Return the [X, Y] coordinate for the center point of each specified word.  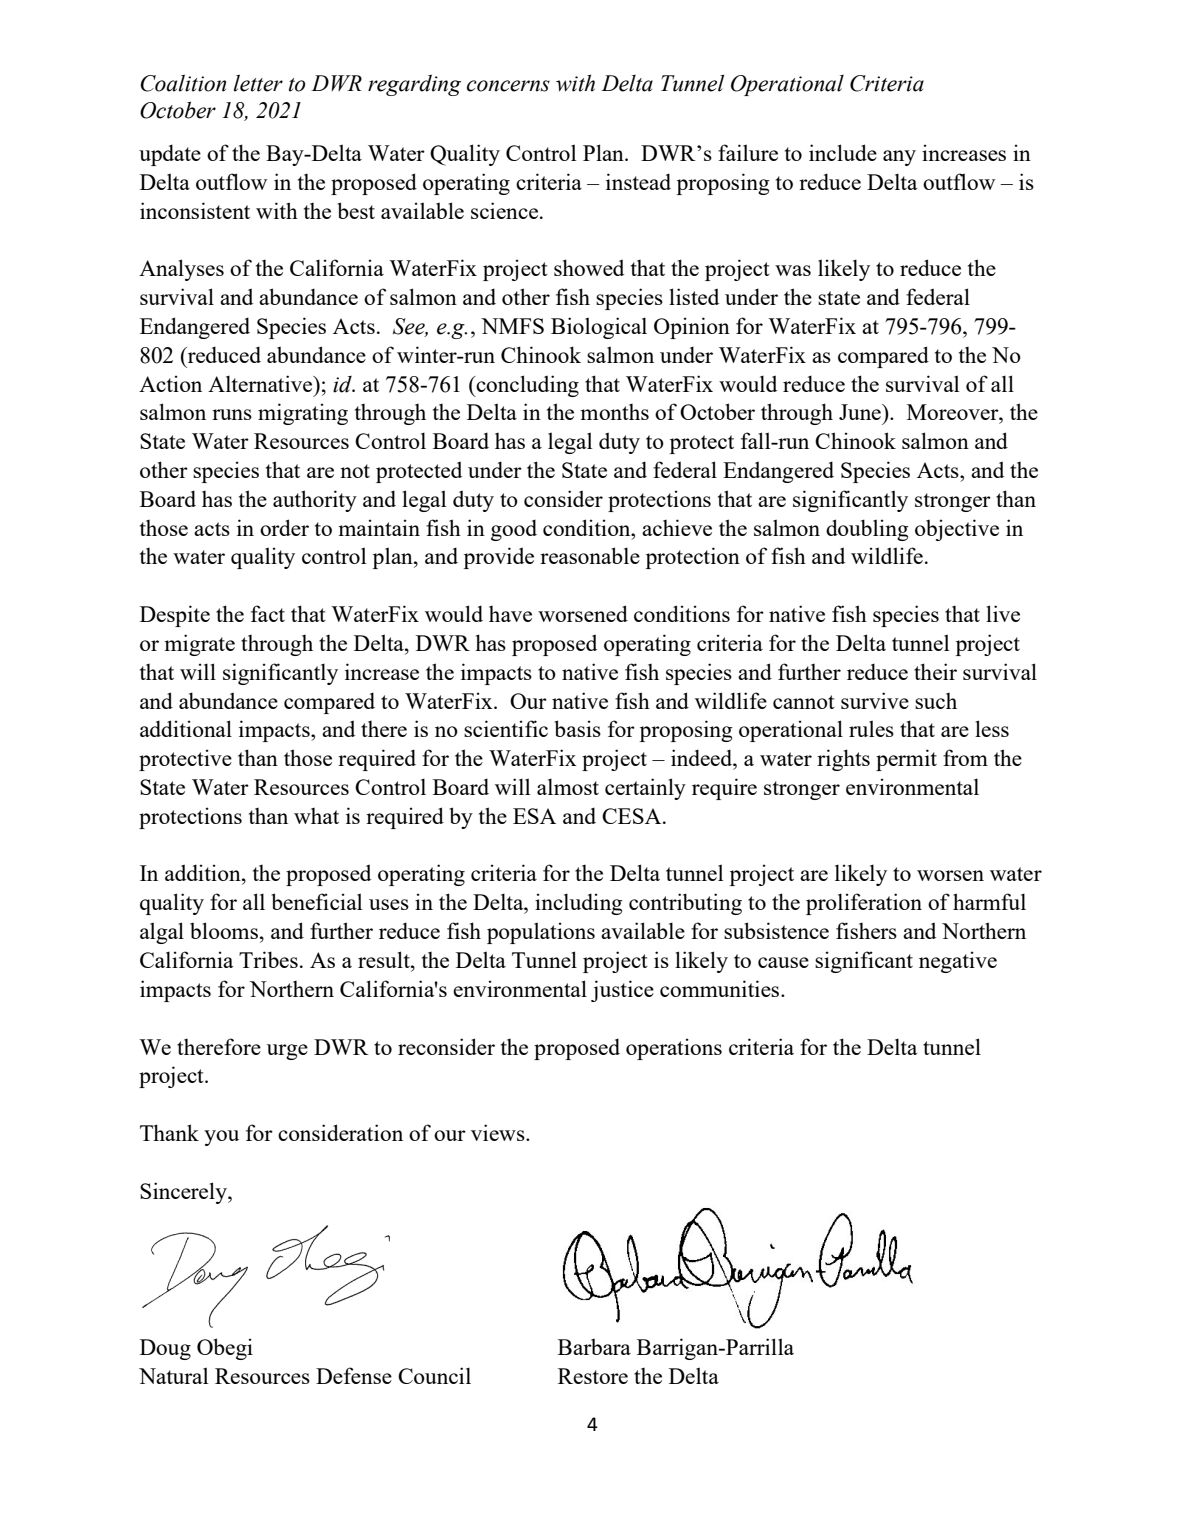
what [316, 816]
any [899, 158]
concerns [508, 86]
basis [577, 728]
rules [871, 728]
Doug [165, 1349]
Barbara [594, 1346]
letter [258, 83]
